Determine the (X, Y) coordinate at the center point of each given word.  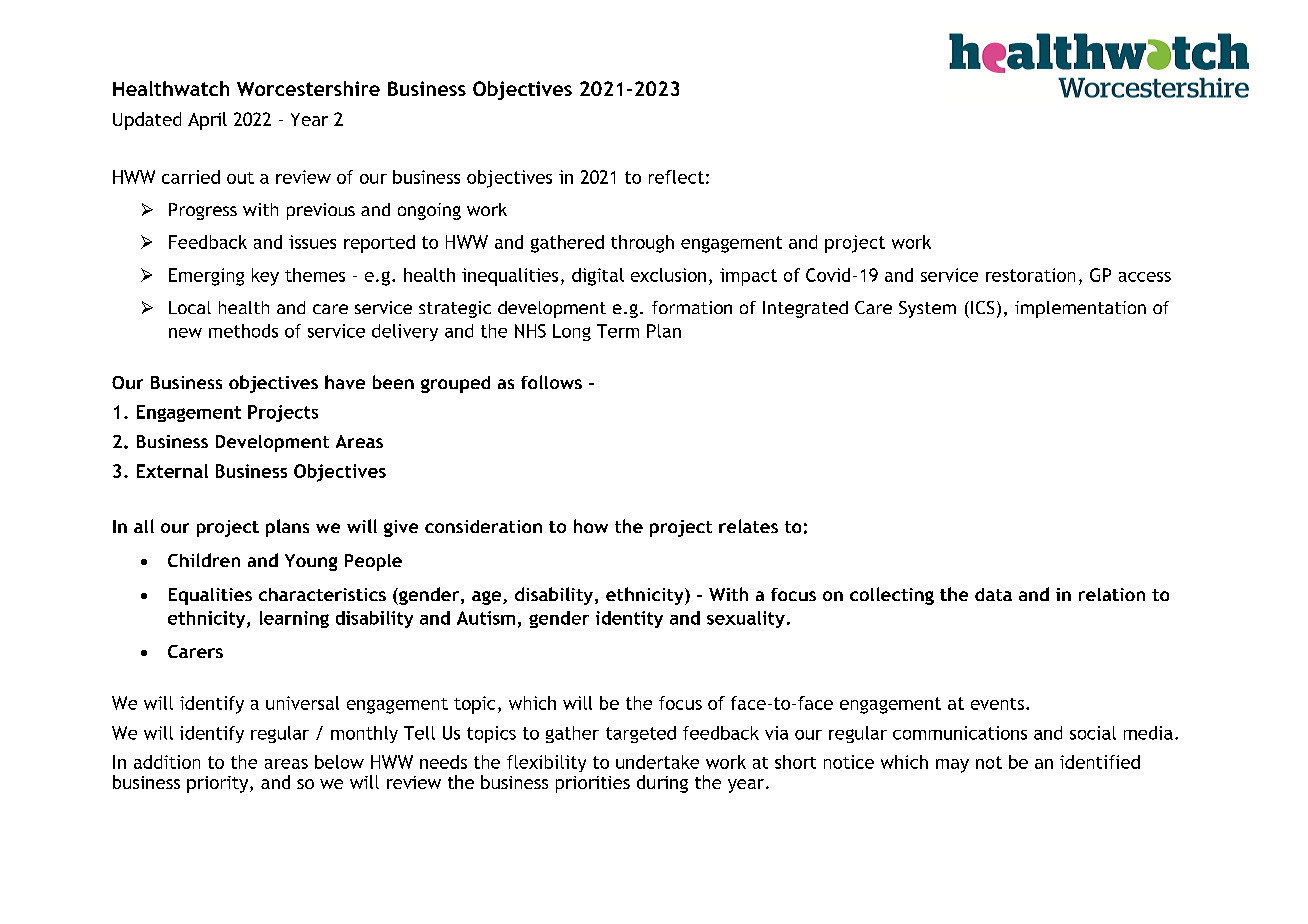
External (172, 471)
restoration (1030, 275)
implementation (1080, 309)
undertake (657, 762)
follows (551, 382)
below (339, 762)
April (207, 121)
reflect (676, 177)
